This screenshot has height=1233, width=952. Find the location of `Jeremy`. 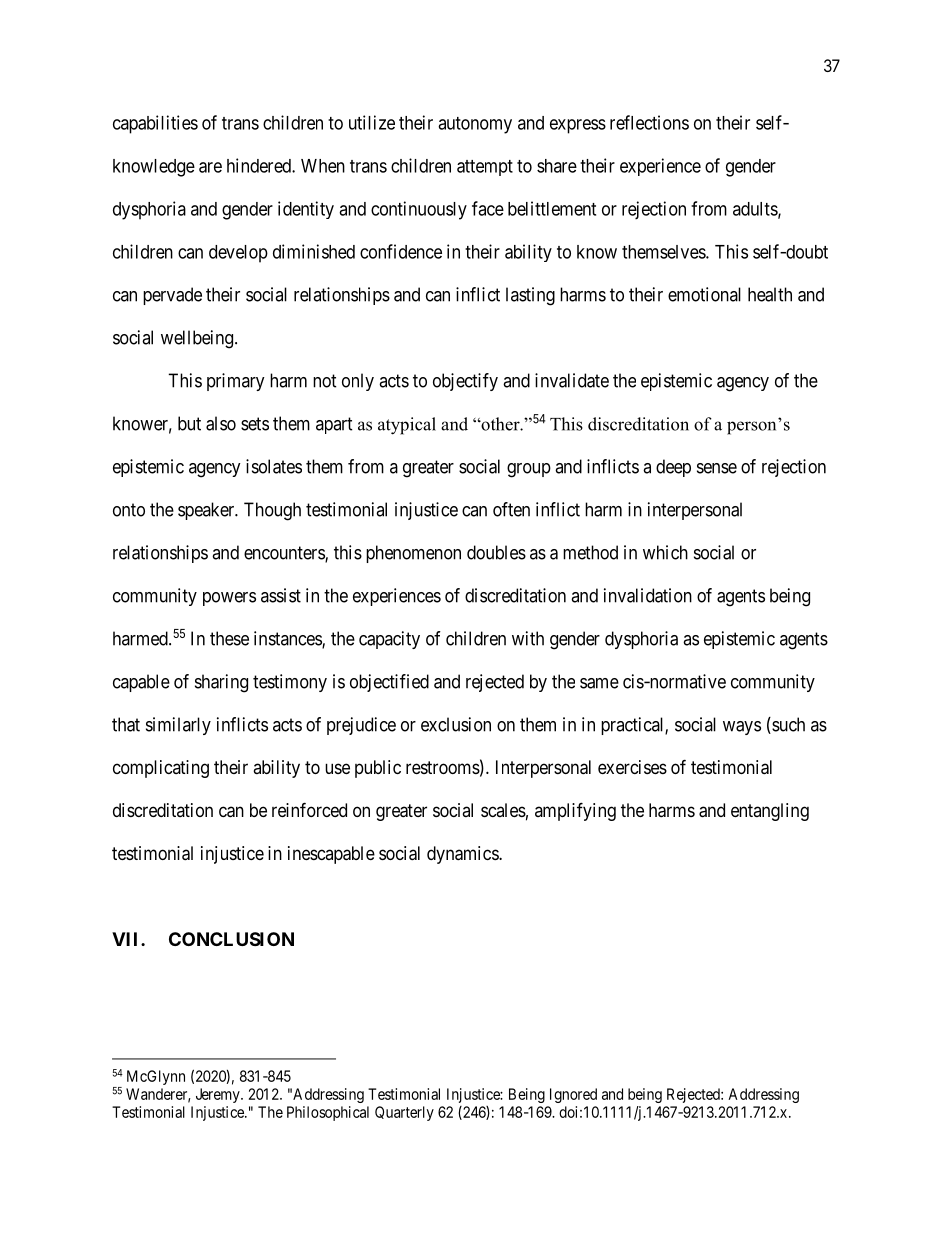

Jeremy is located at coordinates (219, 1095).
